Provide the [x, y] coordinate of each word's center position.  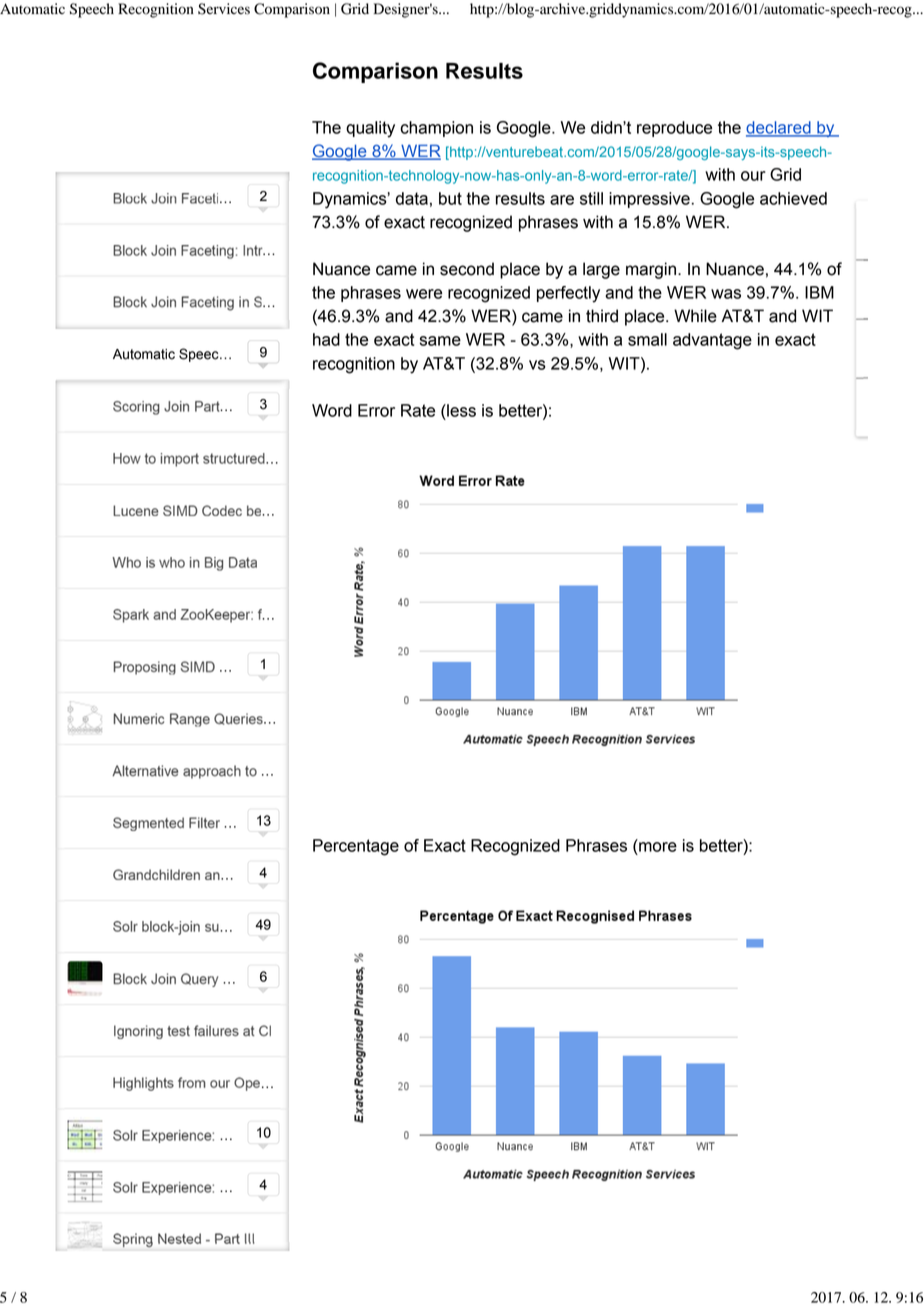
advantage [712, 341]
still [591, 198]
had [326, 339]
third [602, 316]
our [753, 176]
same [440, 341]
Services [224, 9]
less [460, 410]
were [424, 294]
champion [436, 129]
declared [779, 128]
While [695, 316]
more [658, 847]
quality [370, 129]
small [647, 339]
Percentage [356, 847]
